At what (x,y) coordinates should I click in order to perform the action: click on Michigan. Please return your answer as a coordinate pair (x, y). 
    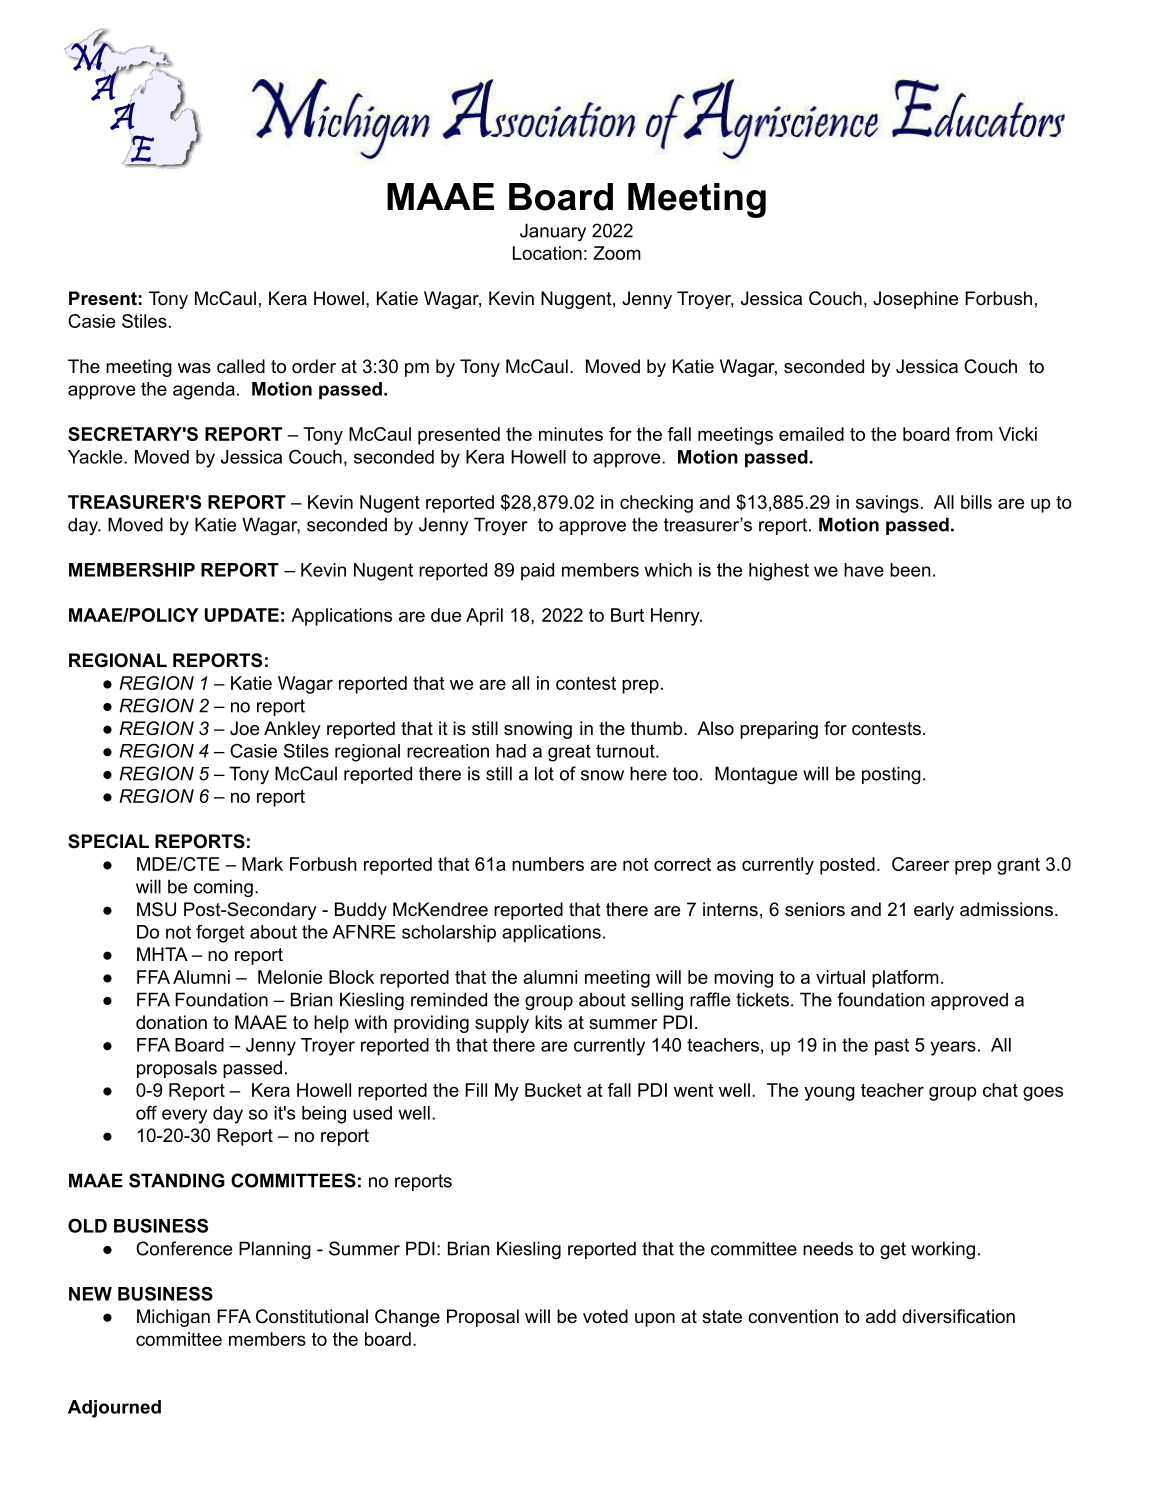
    Looking at the image, I should click on (173, 1318).
